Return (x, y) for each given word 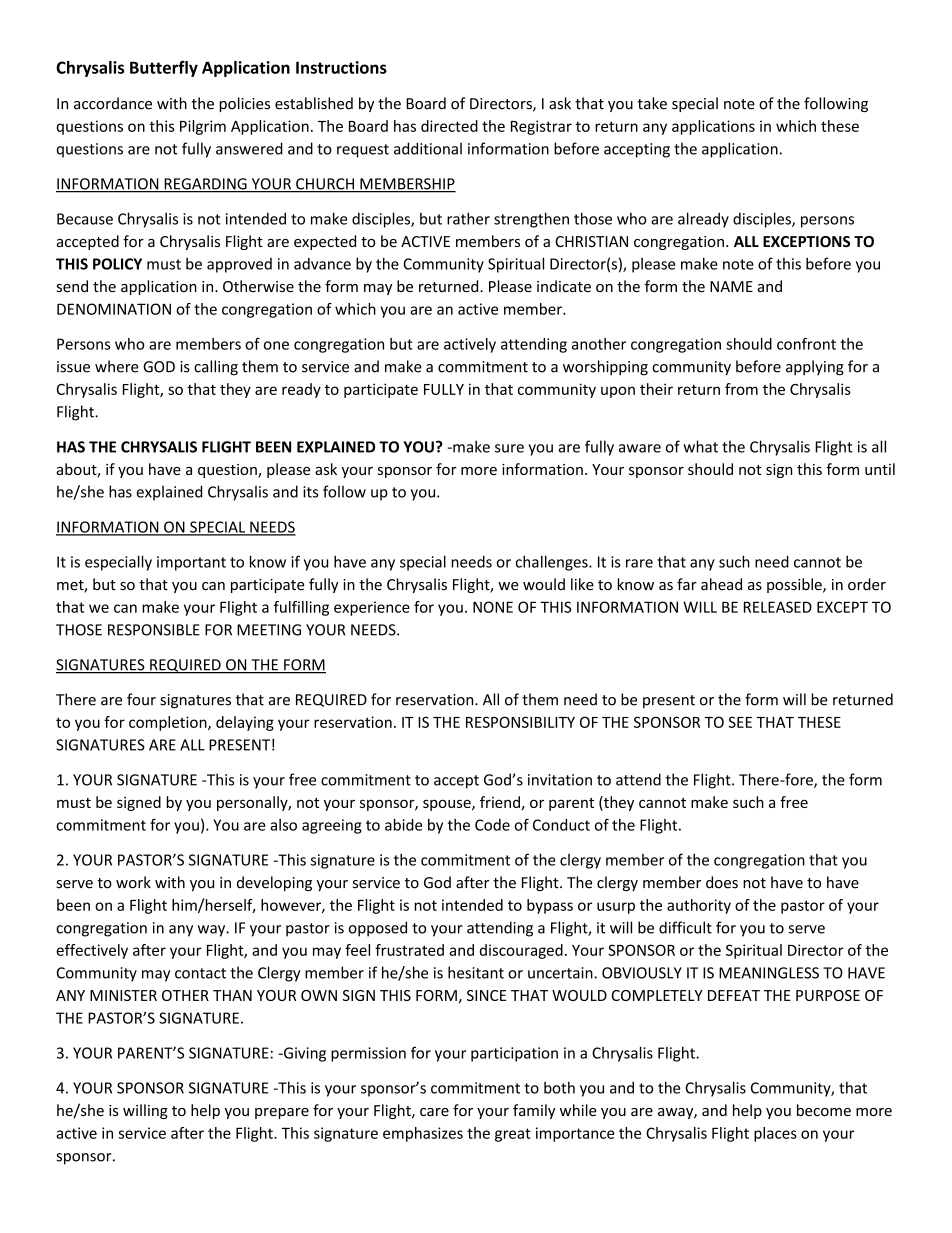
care (434, 1112)
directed (449, 126)
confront (806, 344)
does (722, 882)
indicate (564, 286)
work (133, 882)
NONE (493, 607)
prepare (282, 1113)
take (652, 103)
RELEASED (778, 607)
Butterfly (164, 69)
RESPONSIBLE (154, 630)
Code (492, 825)
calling (216, 368)
